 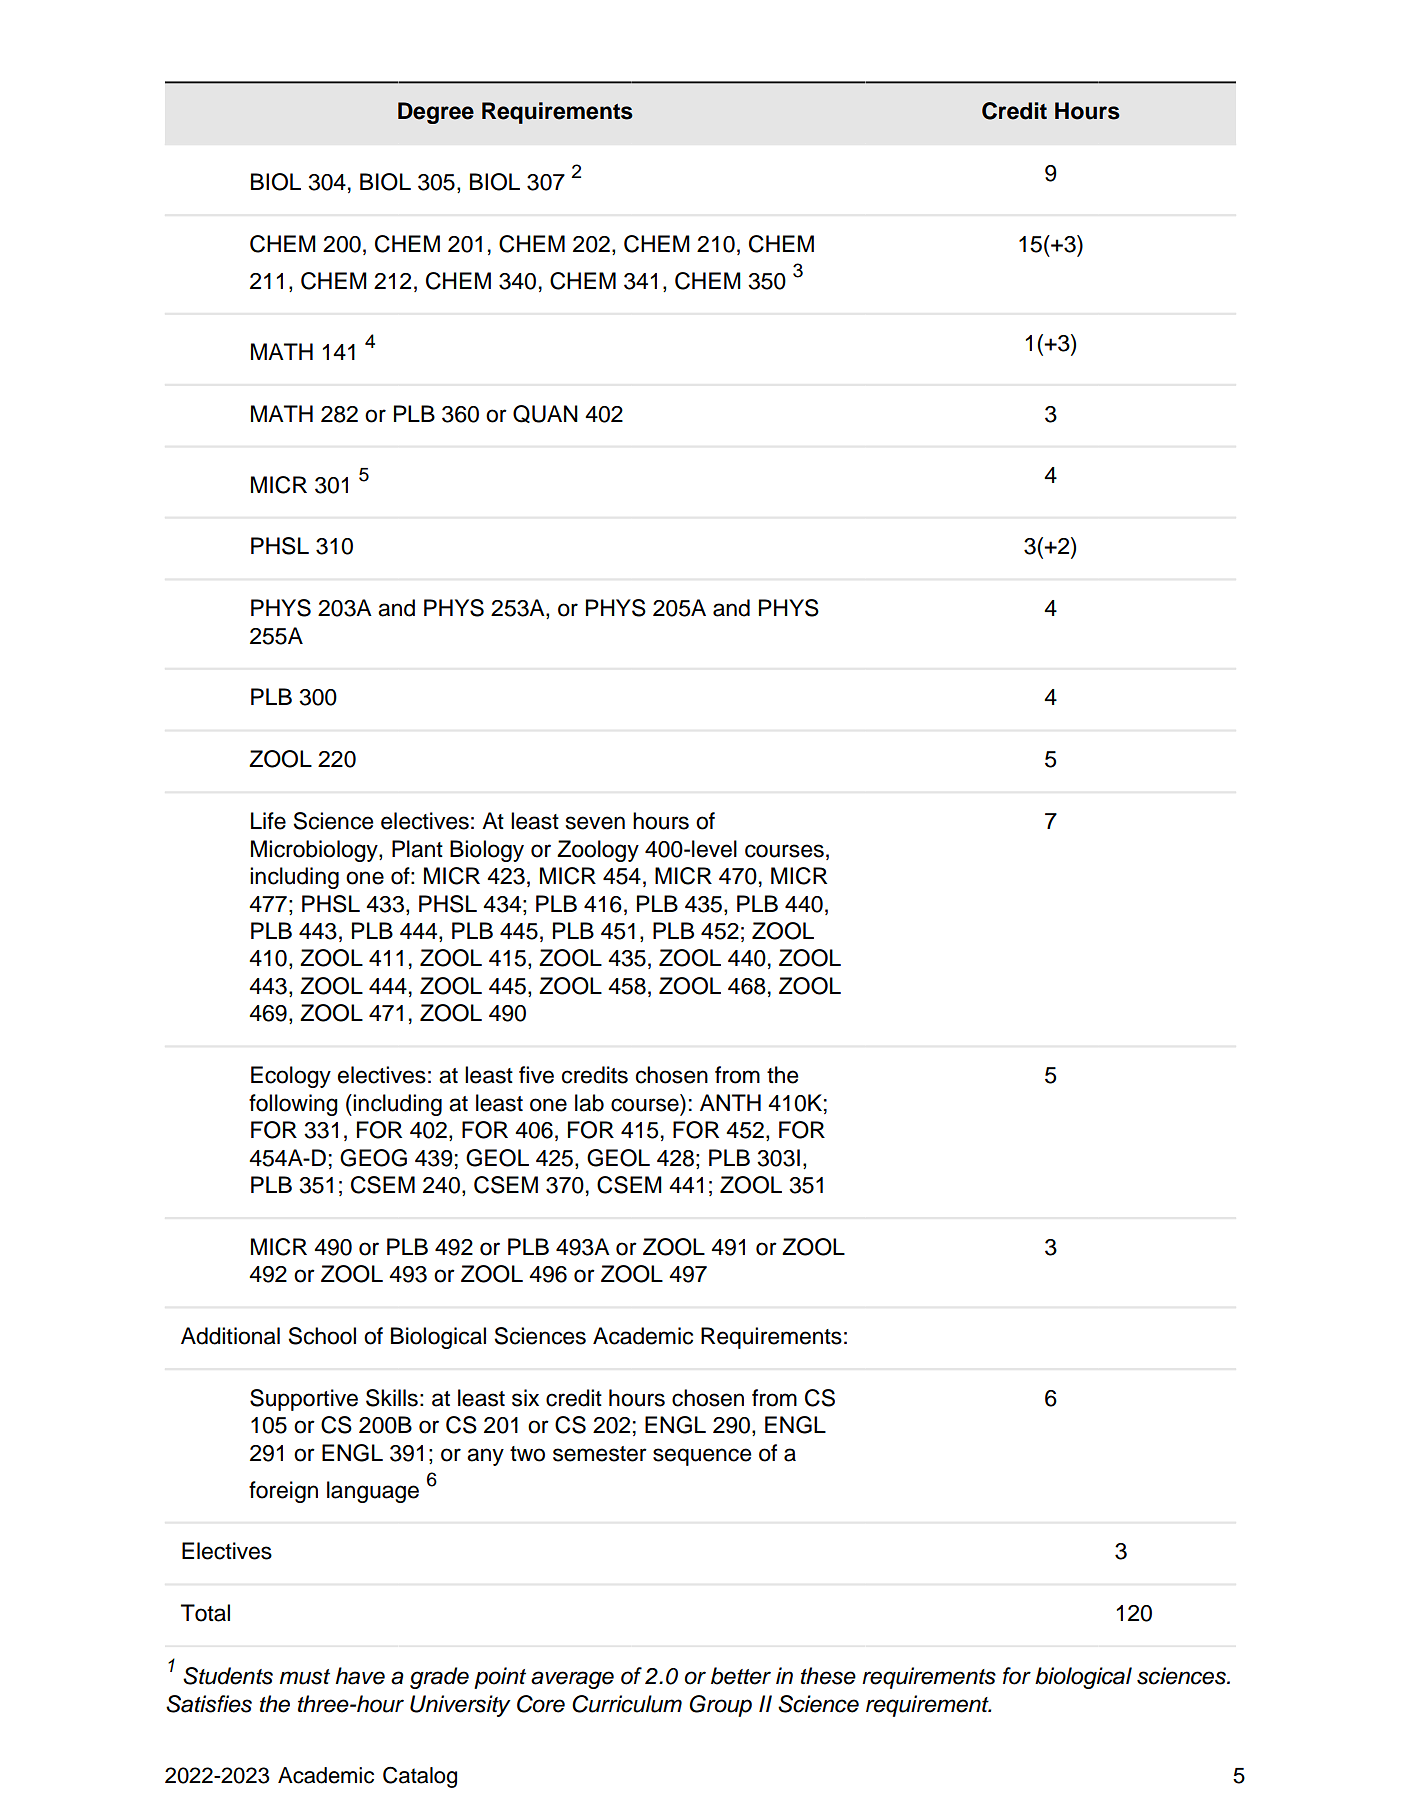 I want to click on Life, so click(x=268, y=821).
